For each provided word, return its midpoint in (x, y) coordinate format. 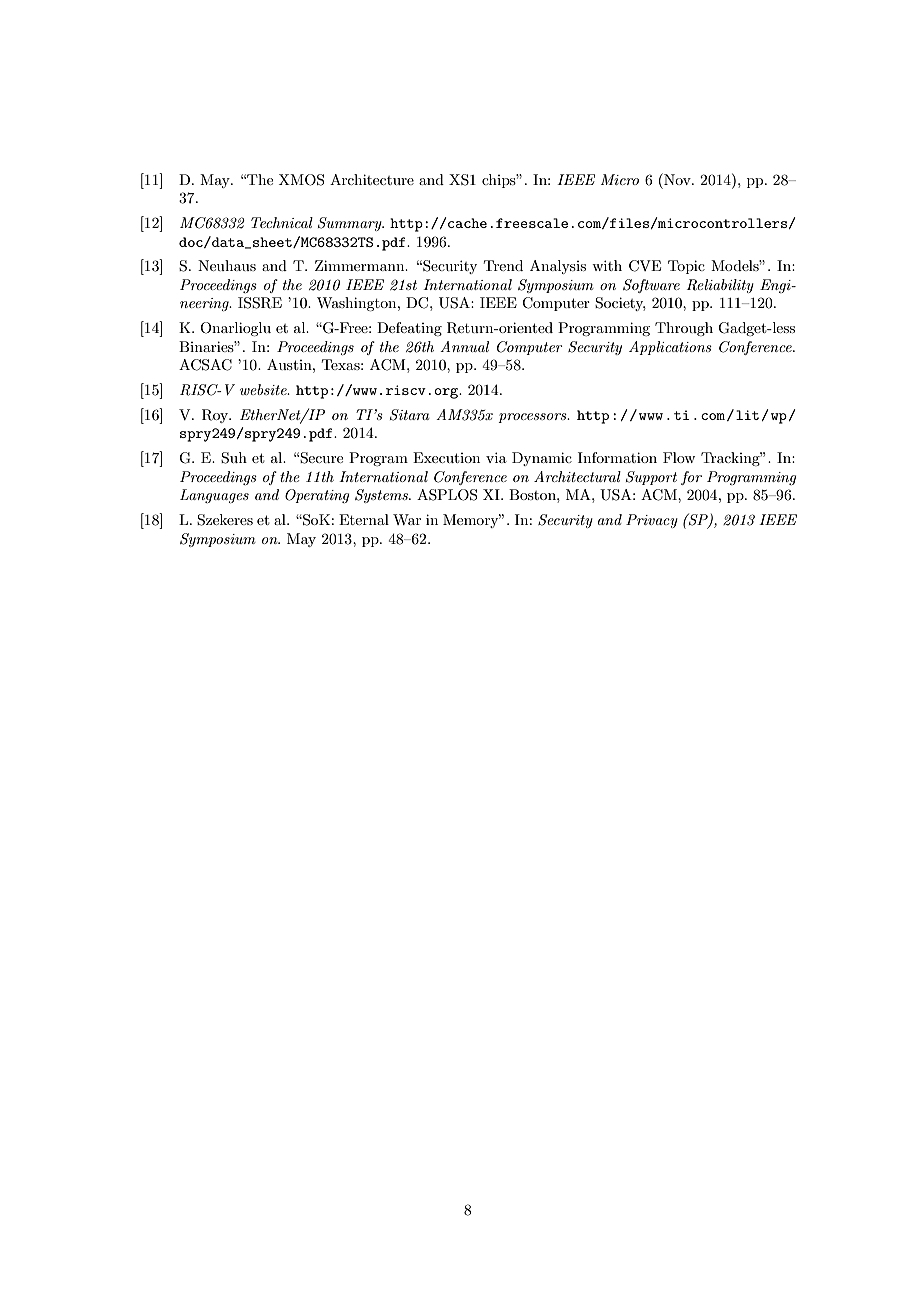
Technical (282, 222)
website (264, 389)
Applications (670, 348)
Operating (317, 496)
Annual (464, 346)
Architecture (372, 179)
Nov (677, 179)
